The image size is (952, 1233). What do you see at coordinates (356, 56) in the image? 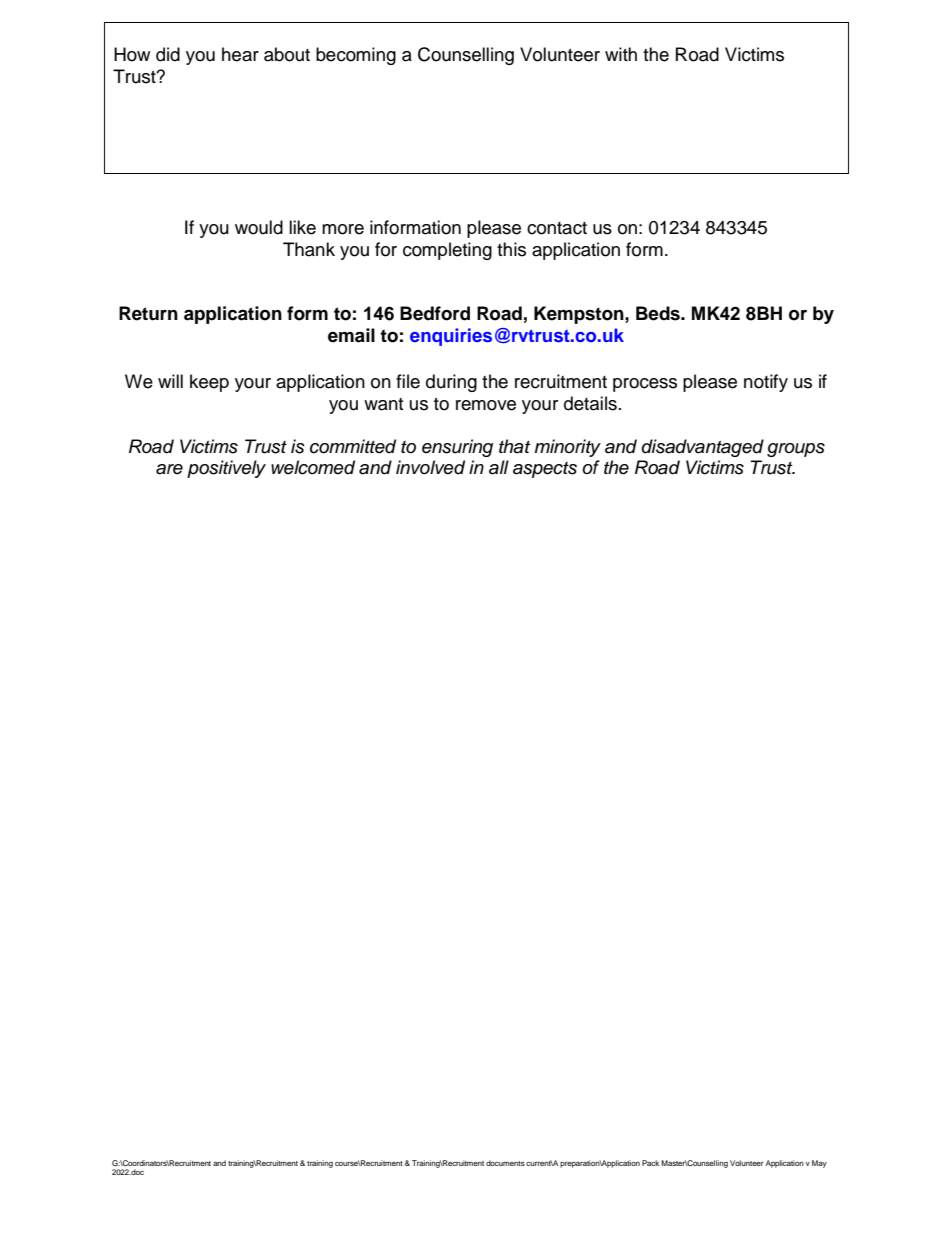
I see `becoming` at bounding box center [356, 56].
